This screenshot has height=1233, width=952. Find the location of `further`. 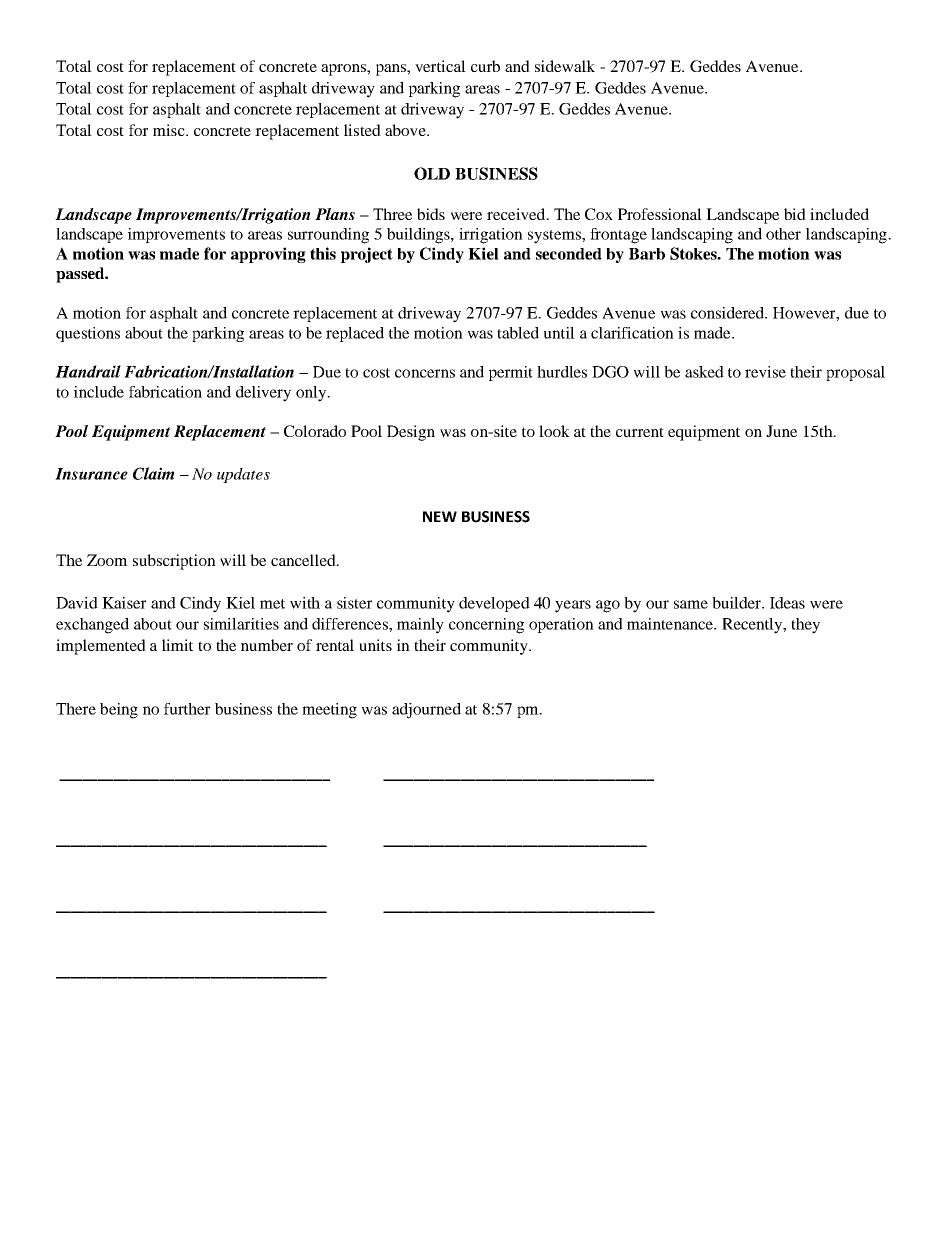

further is located at coordinates (187, 709).
